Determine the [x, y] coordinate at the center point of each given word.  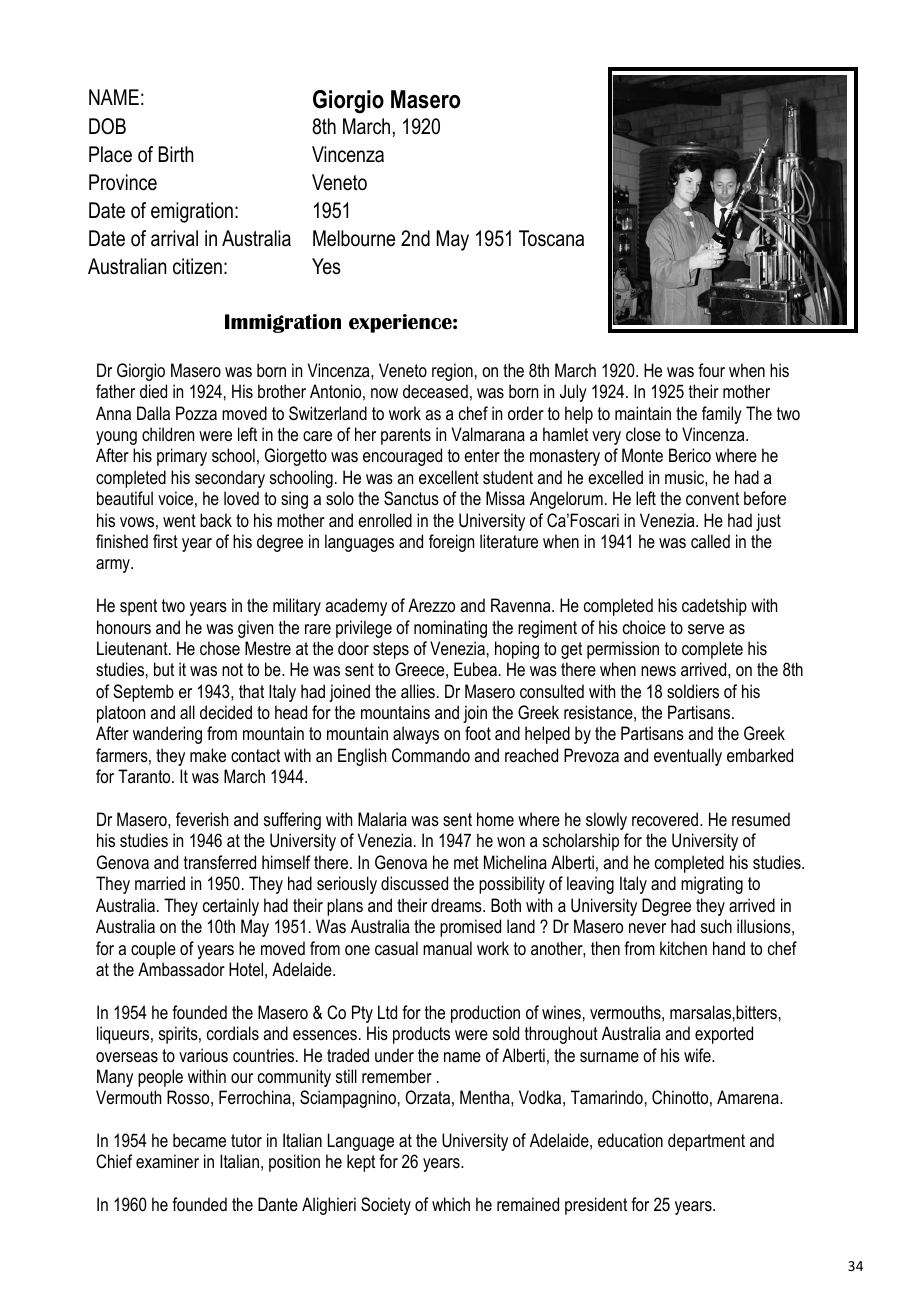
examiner [167, 1161]
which [451, 1204]
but [164, 669]
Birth [176, 154]
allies [418, 691]
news [658, 671]
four [711, 370]
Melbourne [354, 238]
